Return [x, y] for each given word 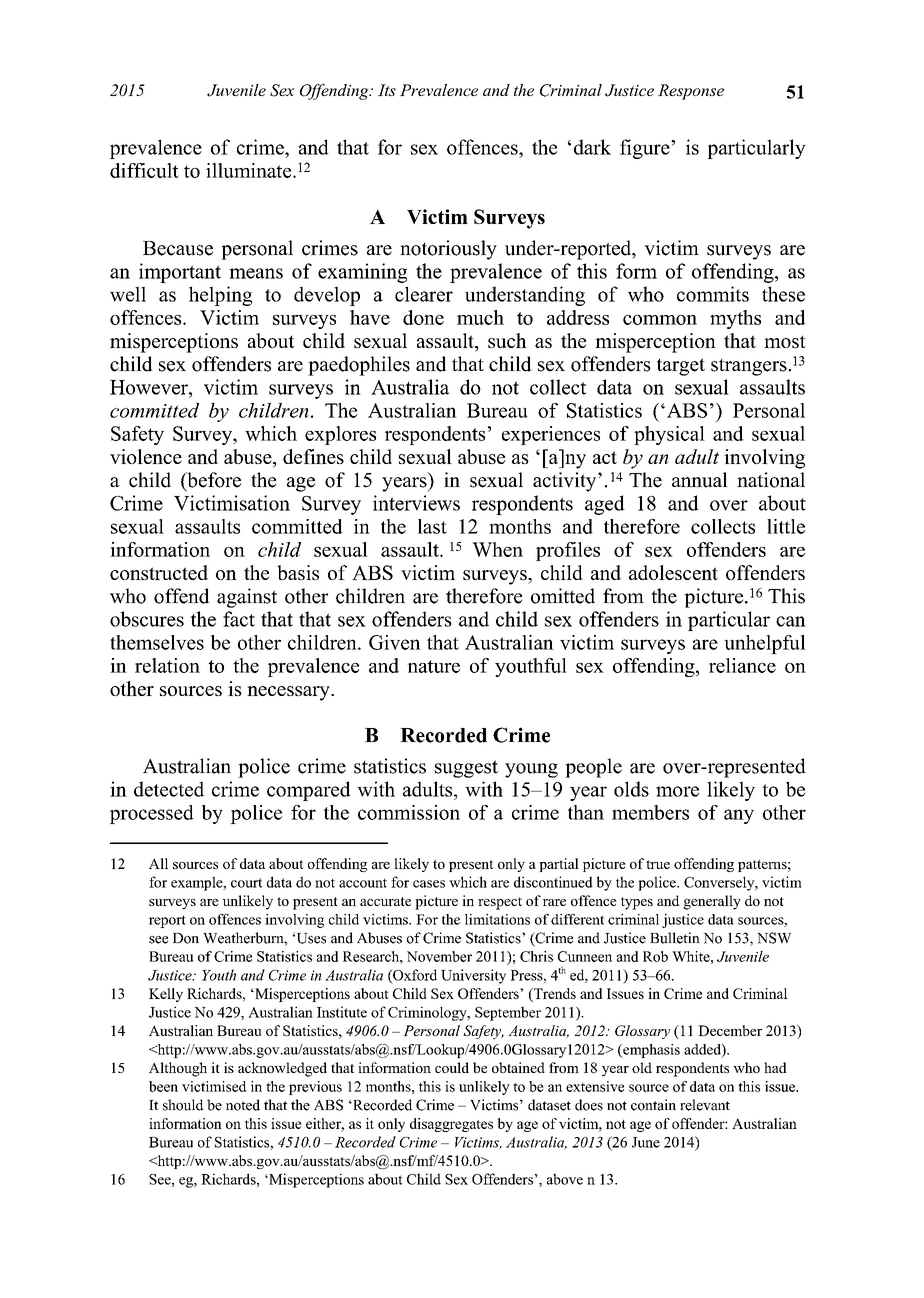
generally [712, 902]
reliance [742, 665]
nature [434, 666]
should [183, 1105]
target [681, 367]
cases [429, 884]
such [507, 340]
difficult [144, 170]
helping [220, 296]
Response [691, 92]
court [246, 883]
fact [239, 619]
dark [592, 147]
